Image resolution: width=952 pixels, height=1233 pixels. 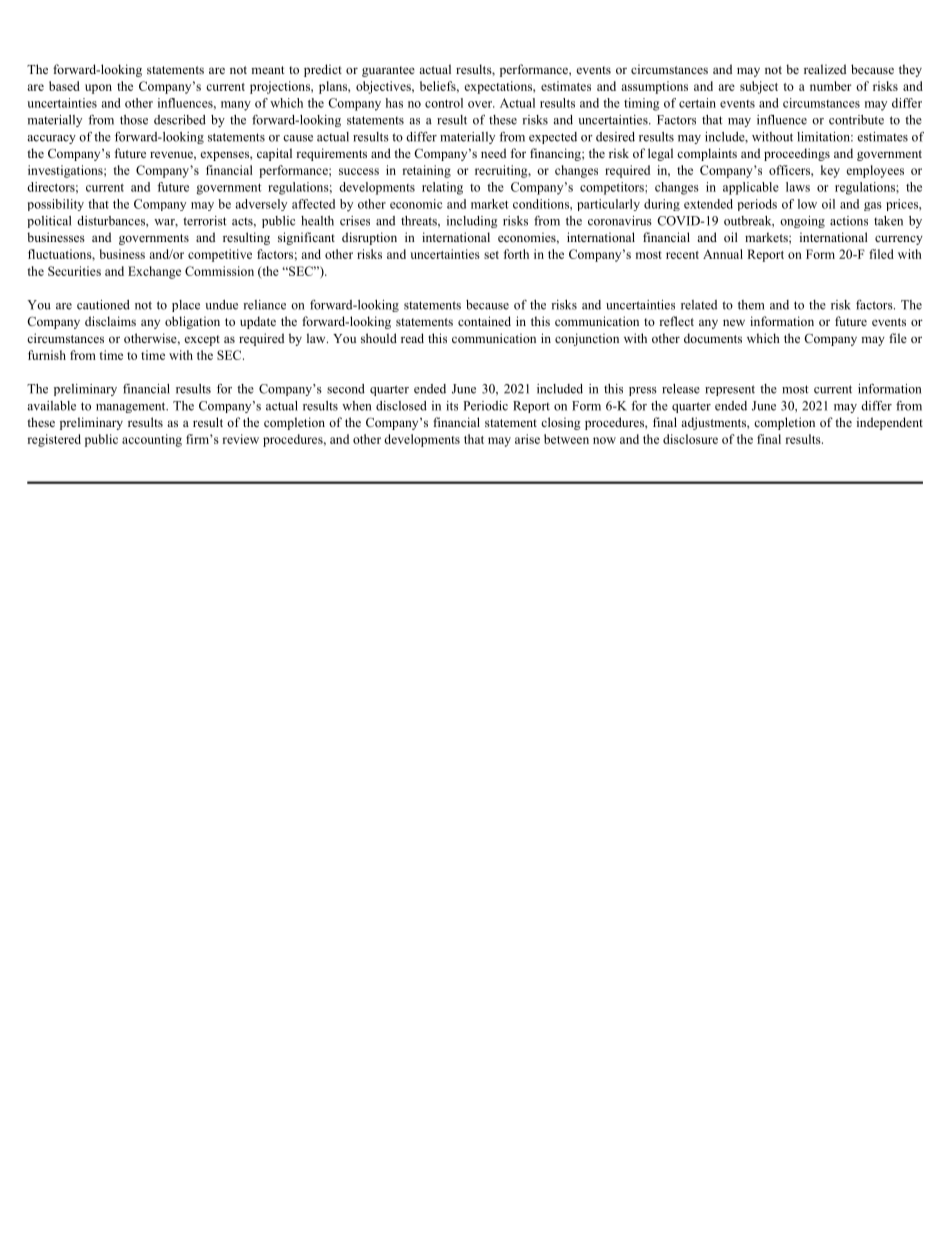 I want to click on arise, so click(x=527, y=439).
